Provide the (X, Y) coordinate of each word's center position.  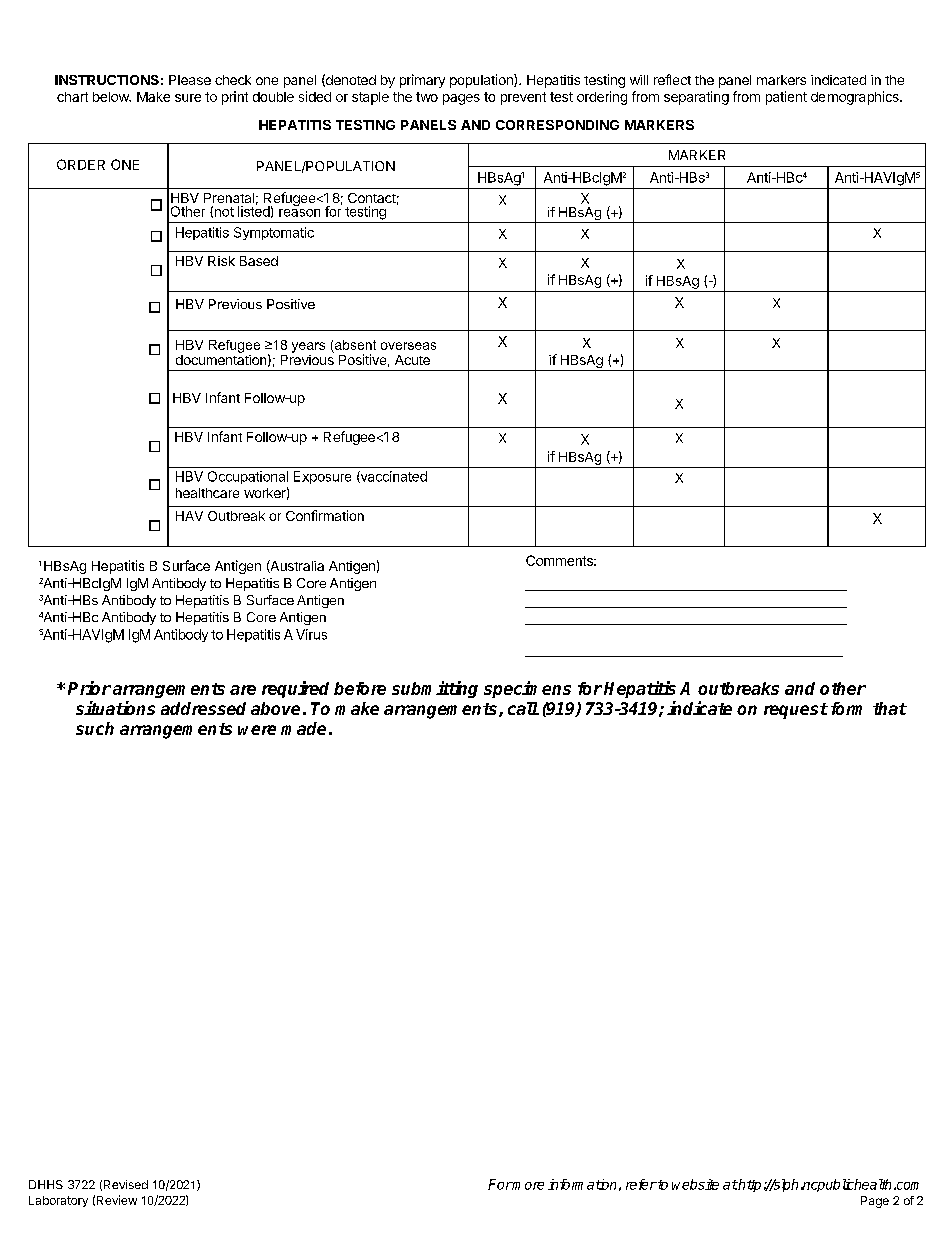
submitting (435, 689)
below (112, 97)
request (796, 711)
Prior (89, 688)
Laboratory (58, 1201)
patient (786, 98)
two (427, 97)
